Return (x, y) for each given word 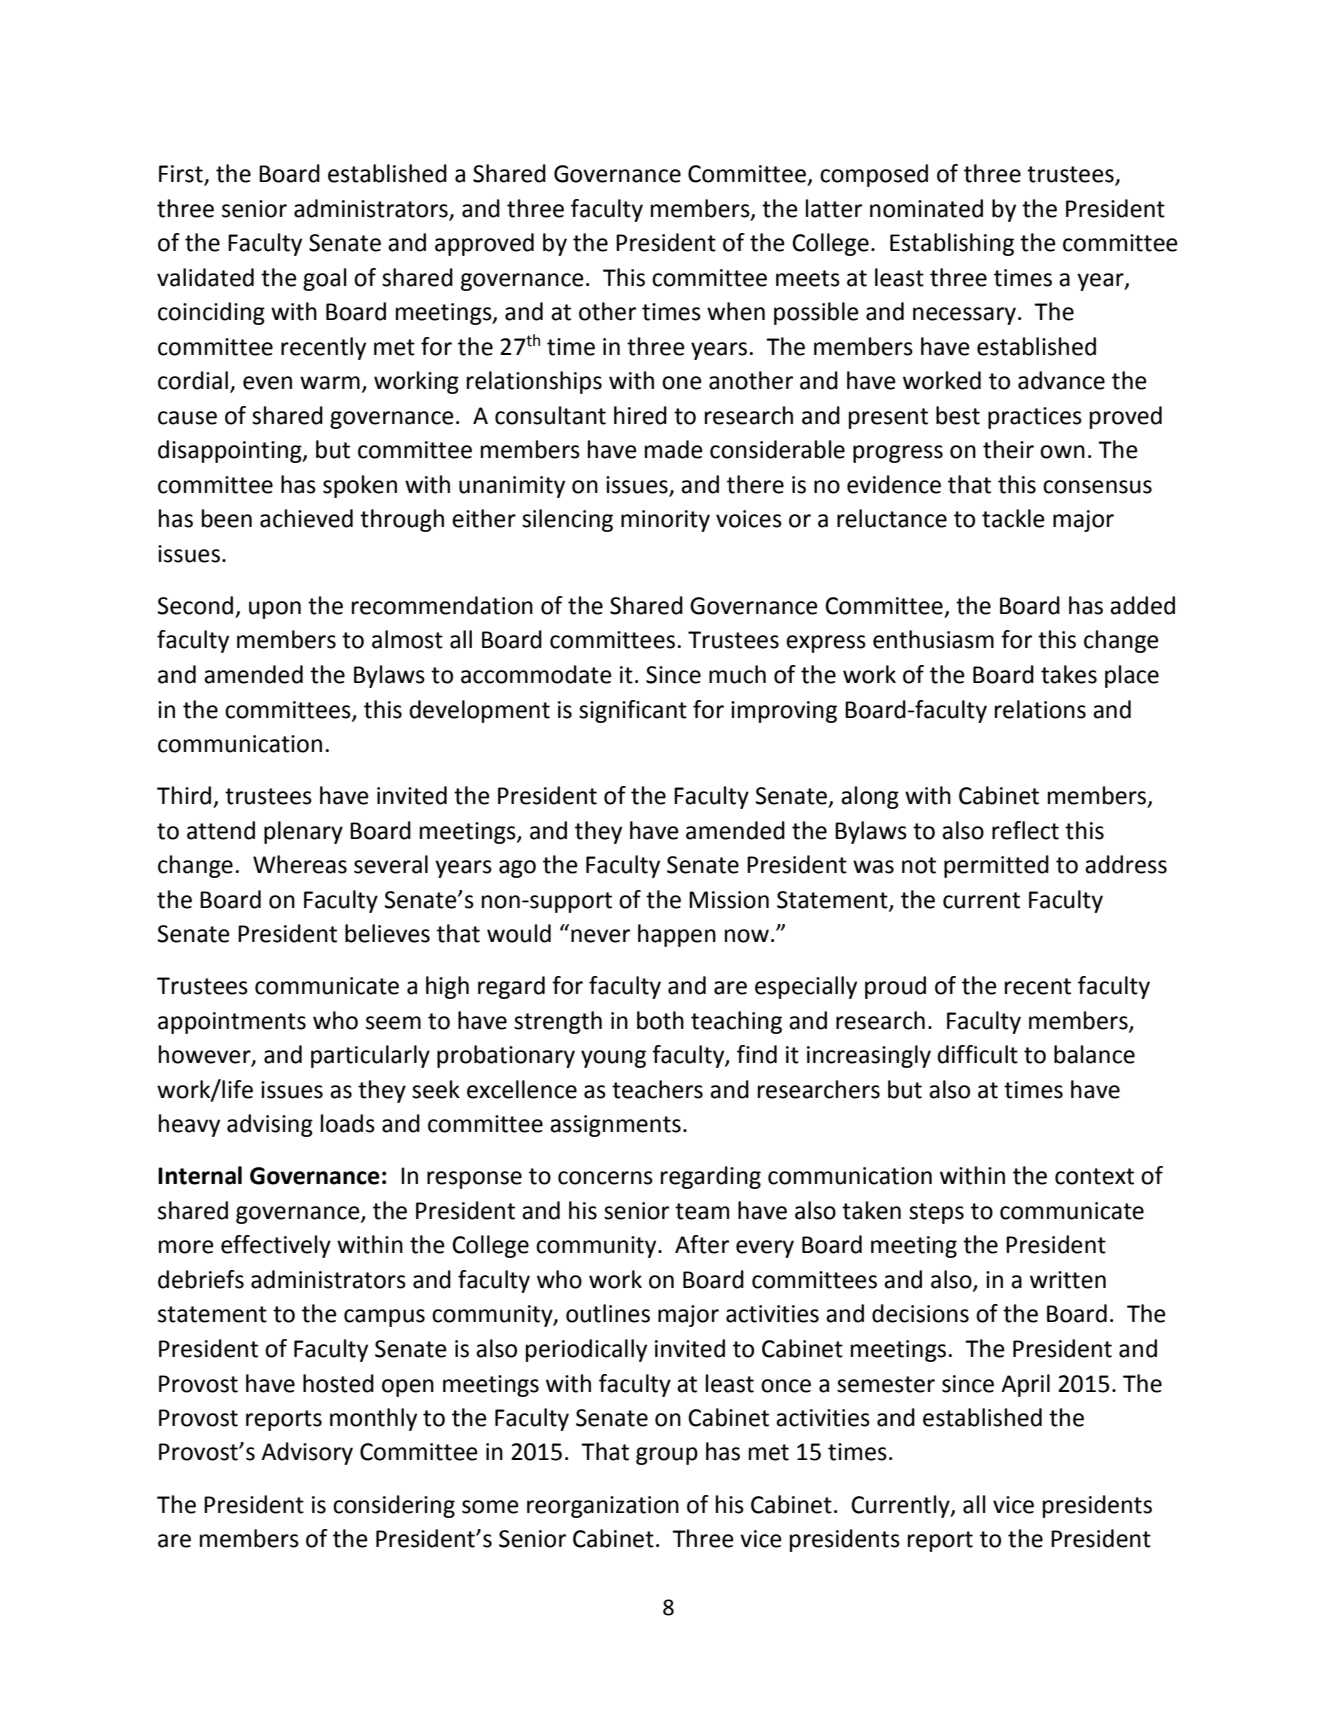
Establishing (952, 244)
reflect (1025, 830)
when (736, 311)
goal (325, 279)
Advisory (307, 1453)
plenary (303, 832)
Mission (729, 900)
